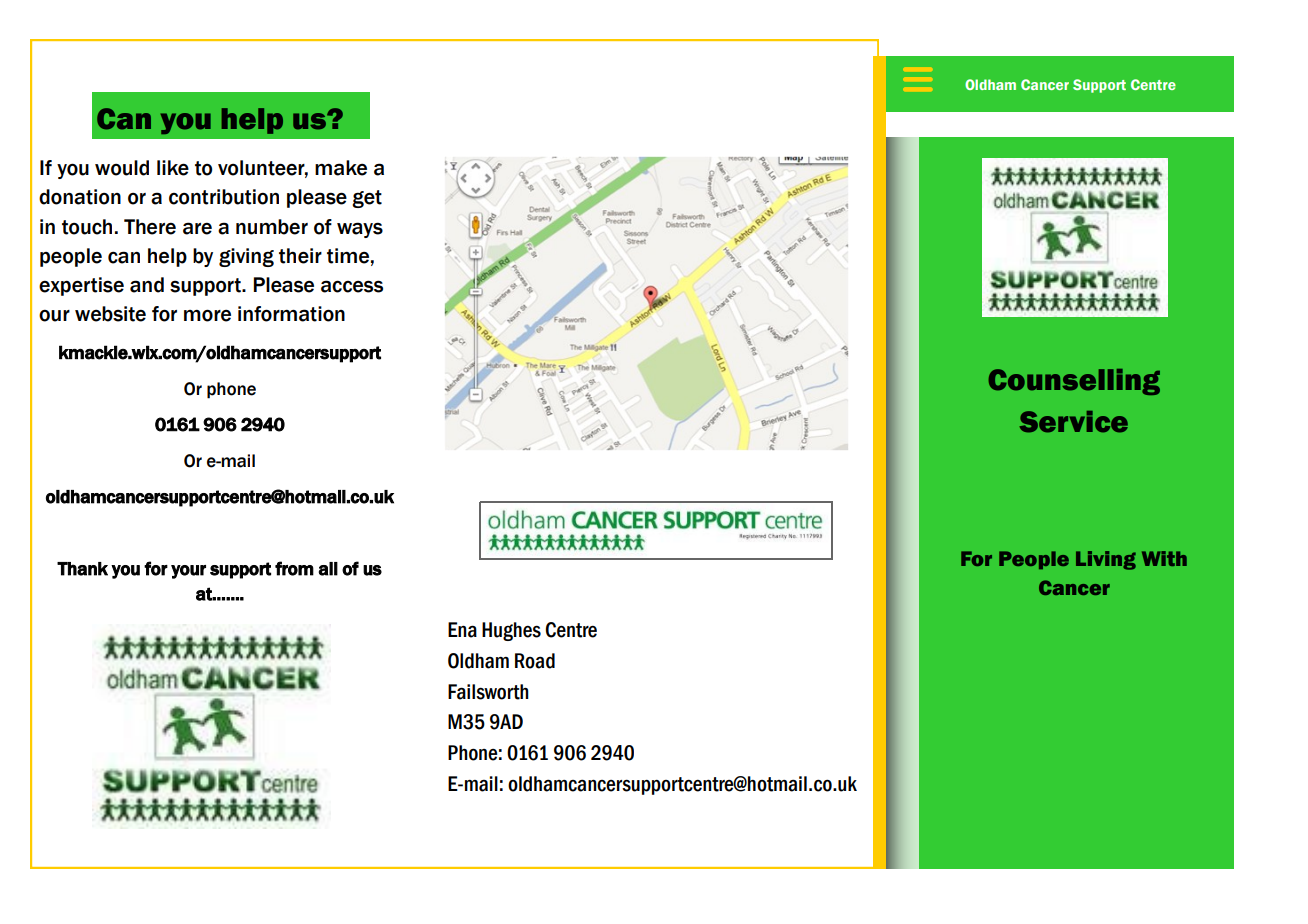 This document has height=924, width=1308. What do you see at coordinates (367, 199) in the document?
I see `get` at bounding box center [367, 199].
